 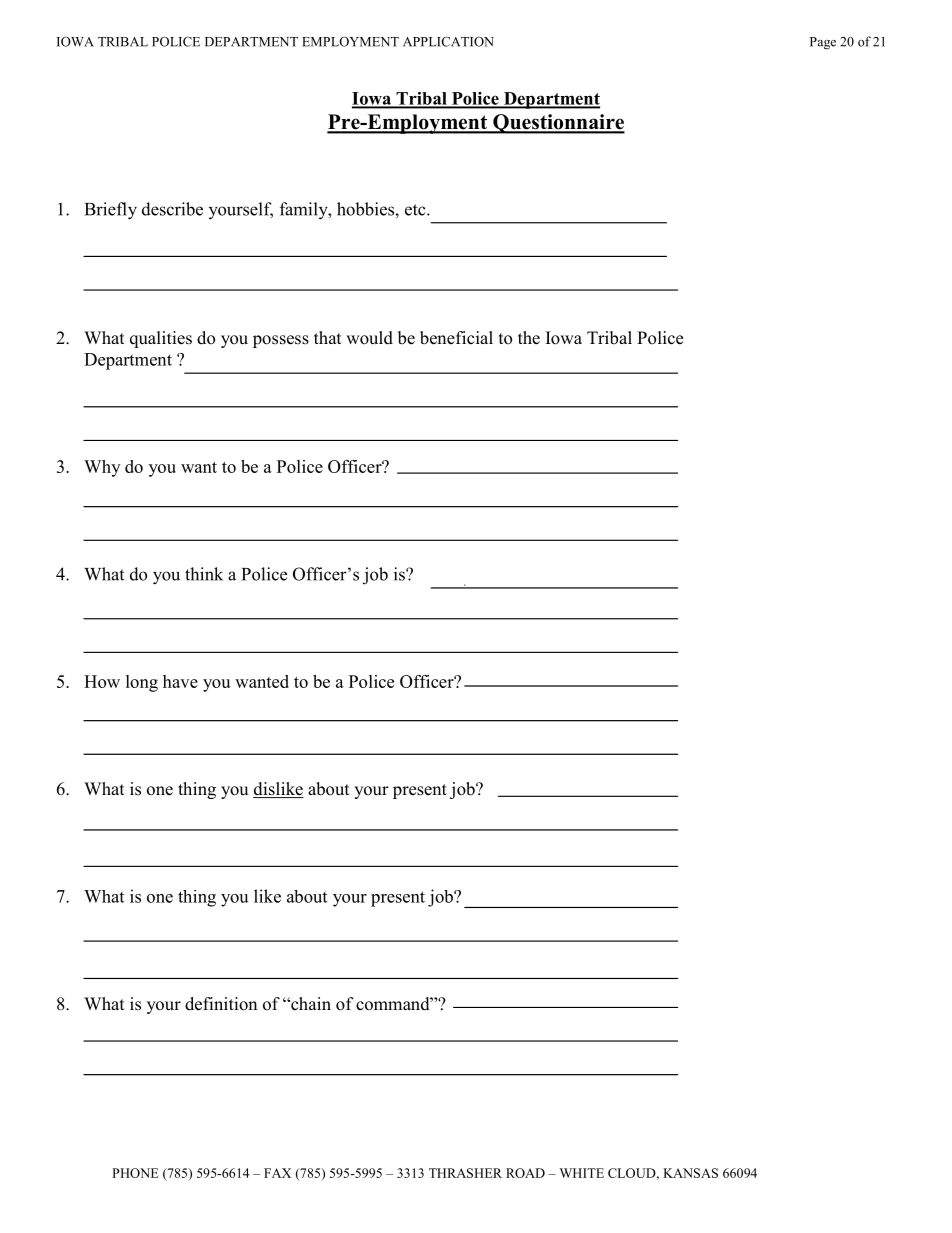 I want to click on PHONE, so click(x=135, y=1173).
